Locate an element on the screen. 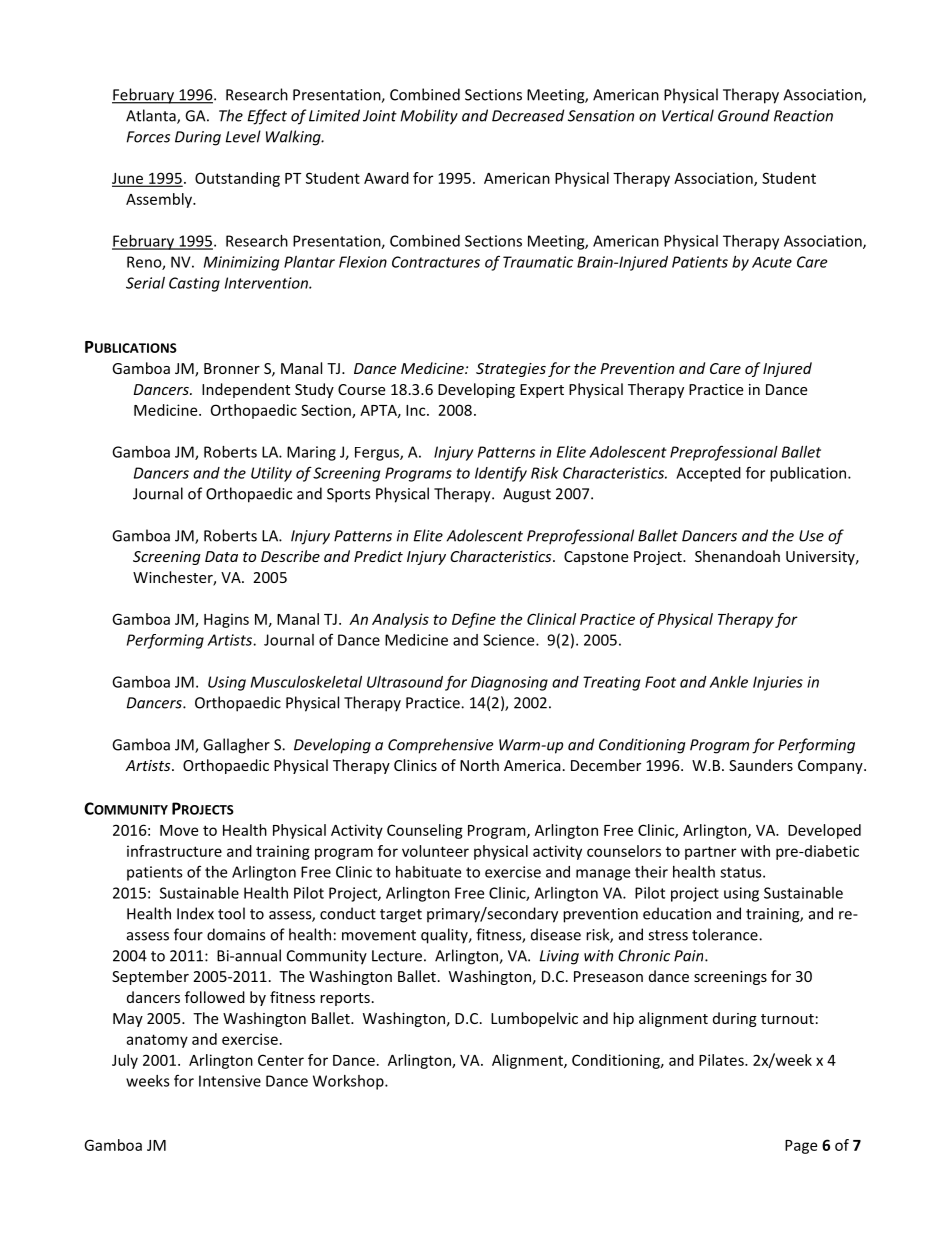  Data is located at coordinates (221, 556).
